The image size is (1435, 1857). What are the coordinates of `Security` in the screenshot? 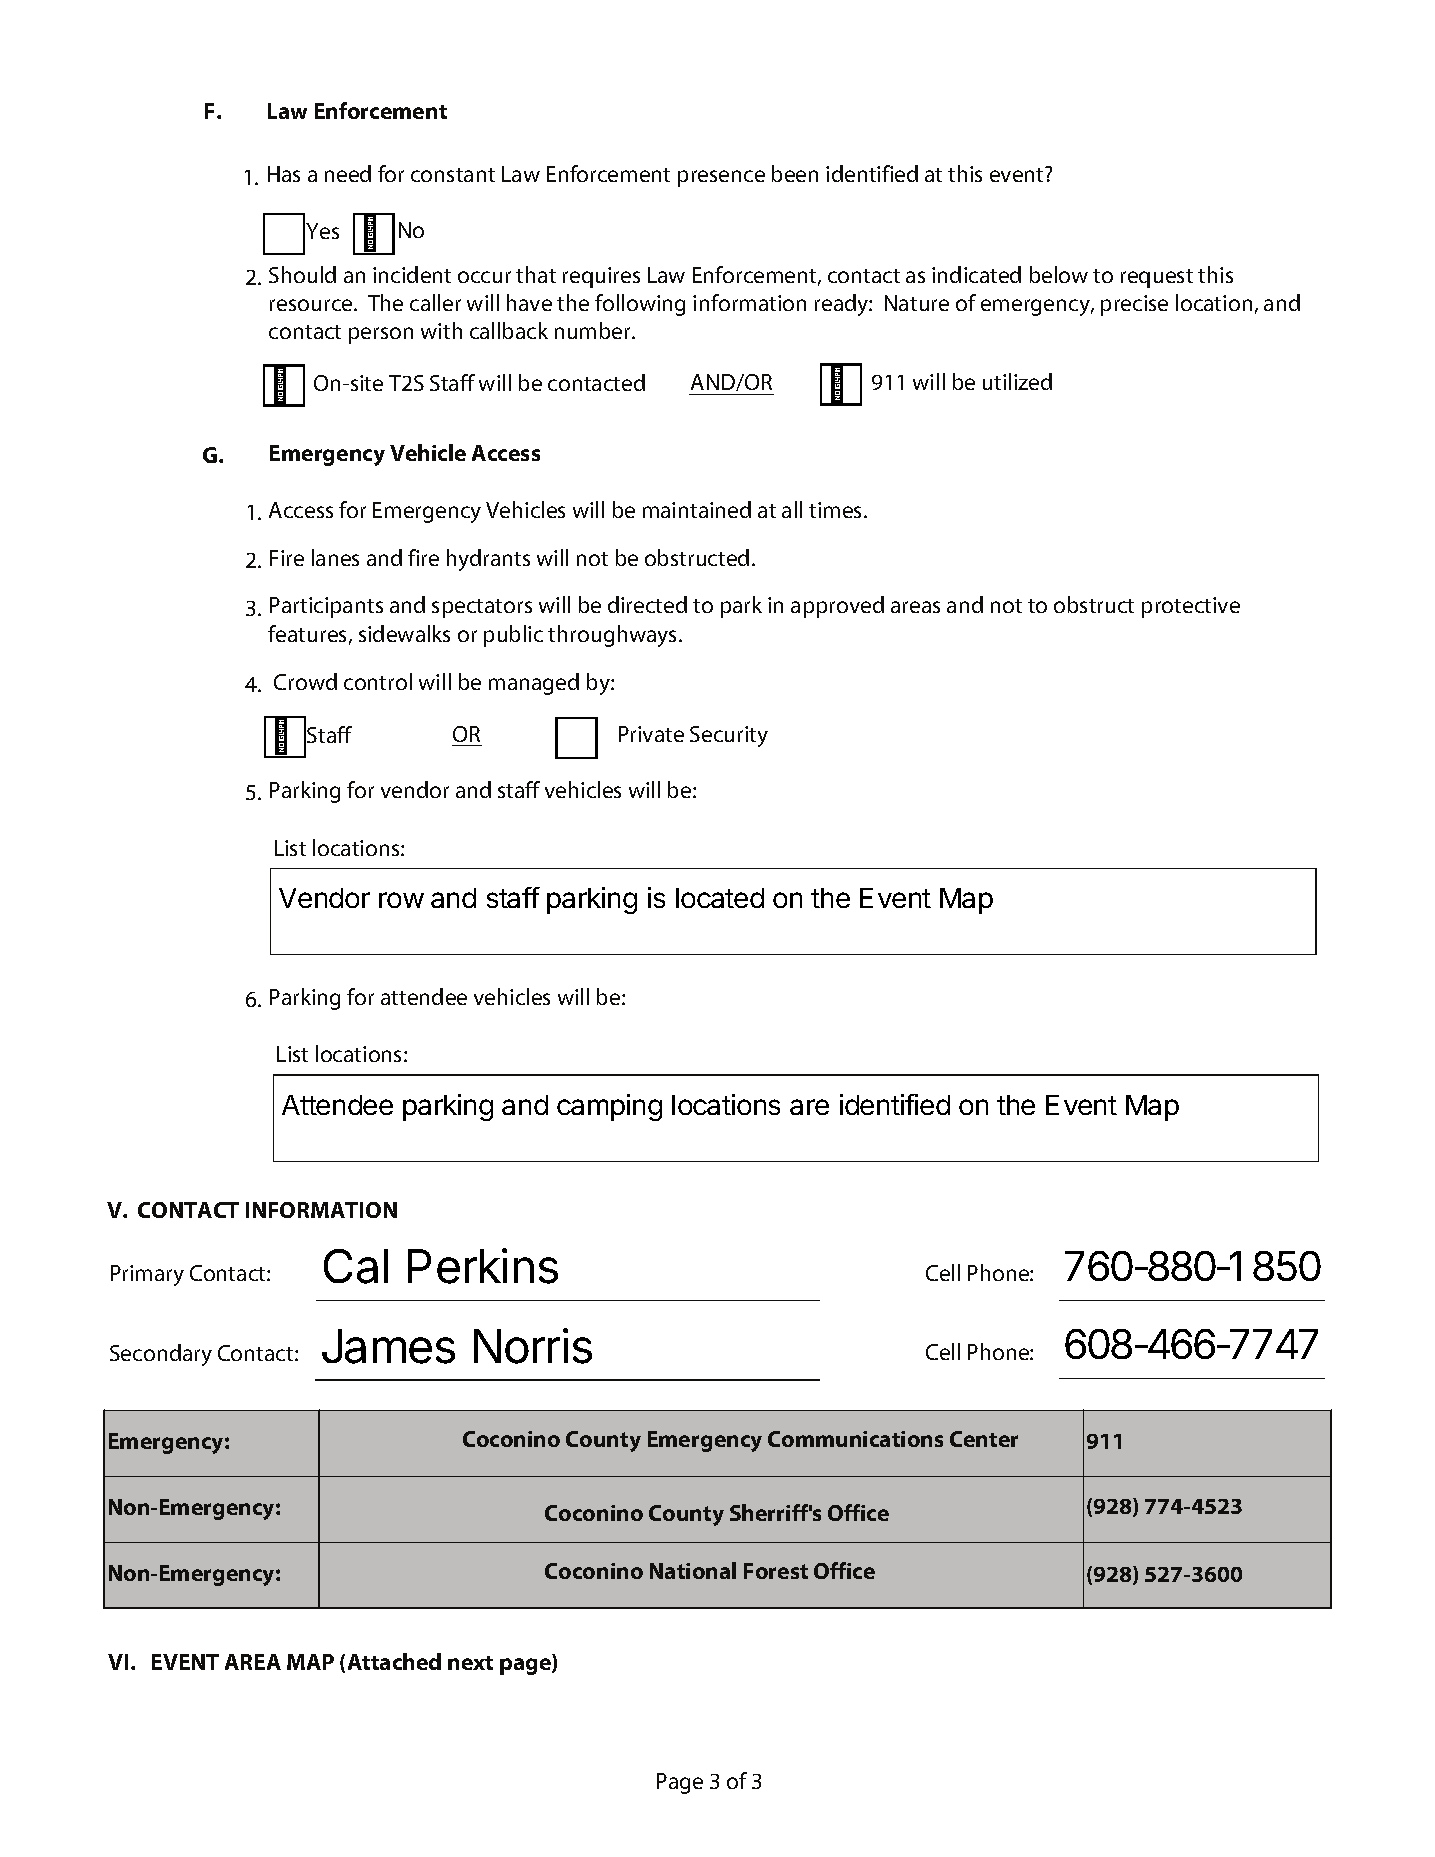 It's located at (729, 736).
